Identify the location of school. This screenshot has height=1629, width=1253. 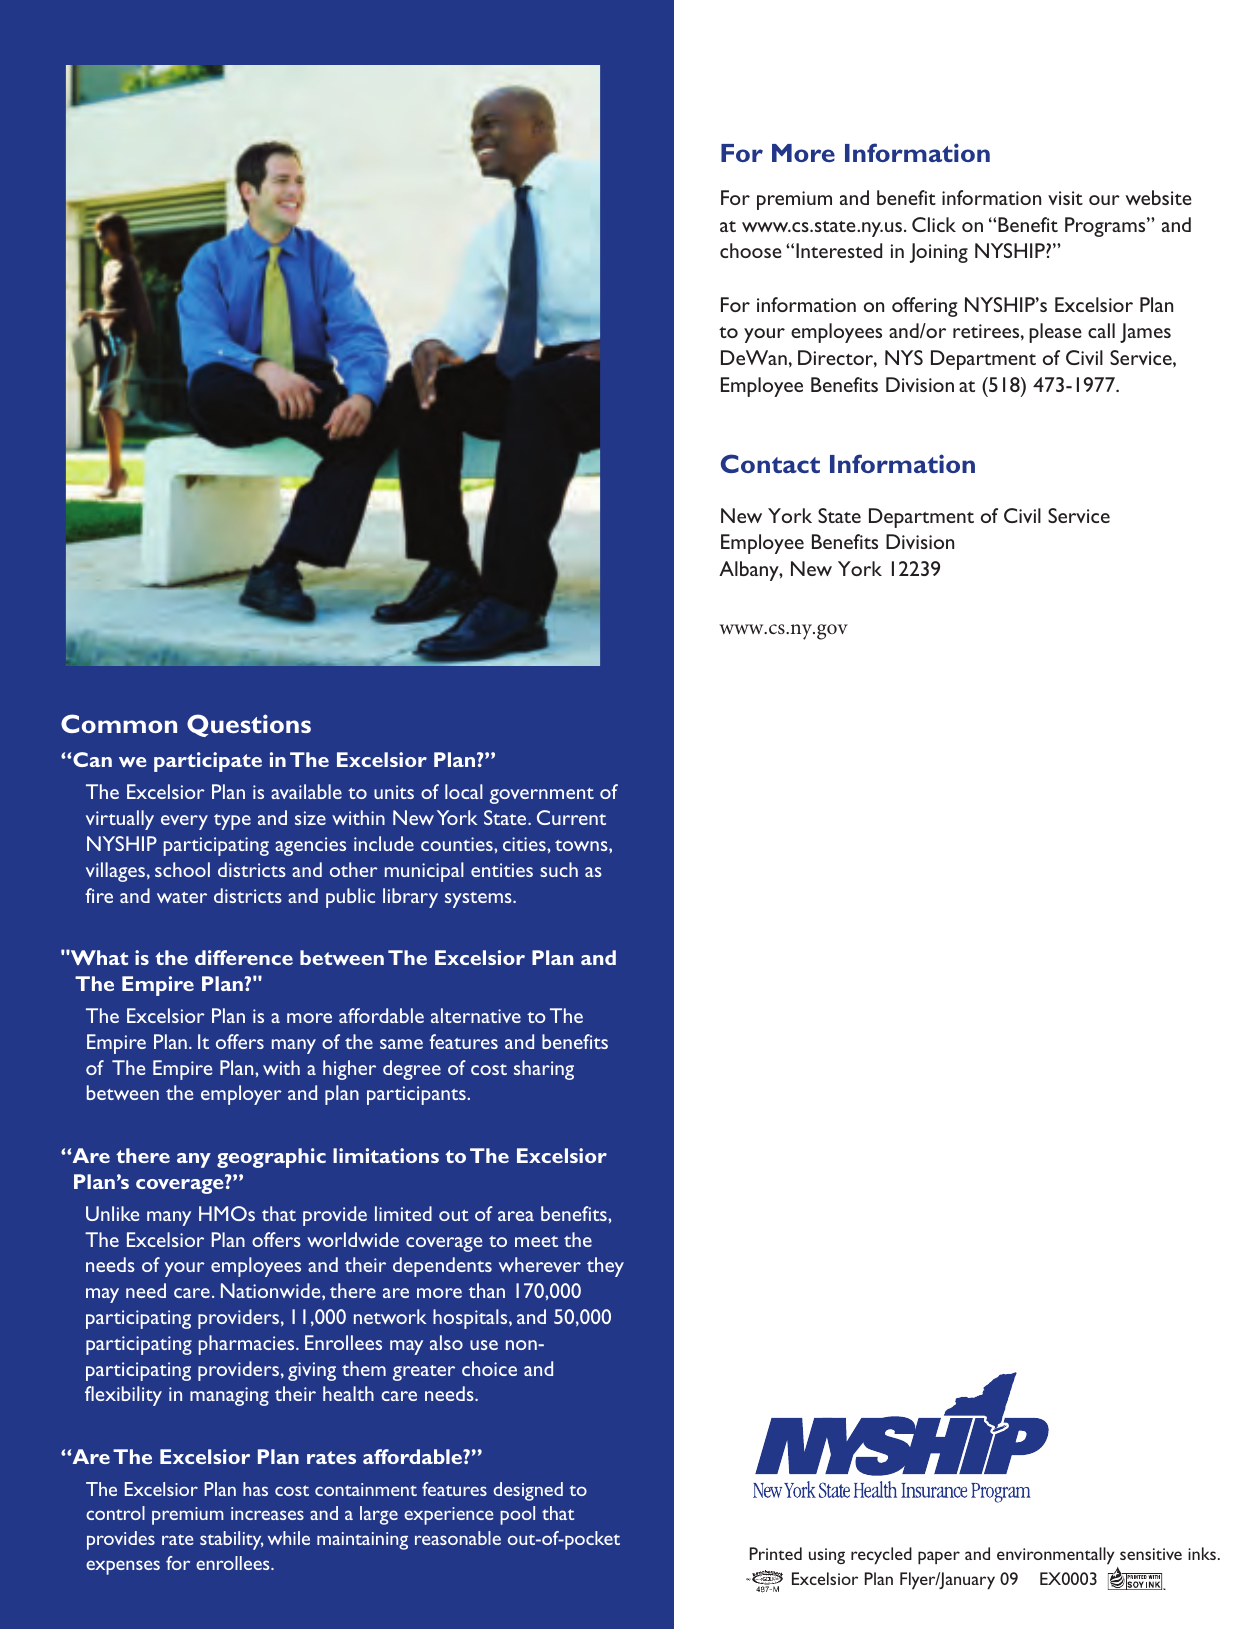
(182, 869).
